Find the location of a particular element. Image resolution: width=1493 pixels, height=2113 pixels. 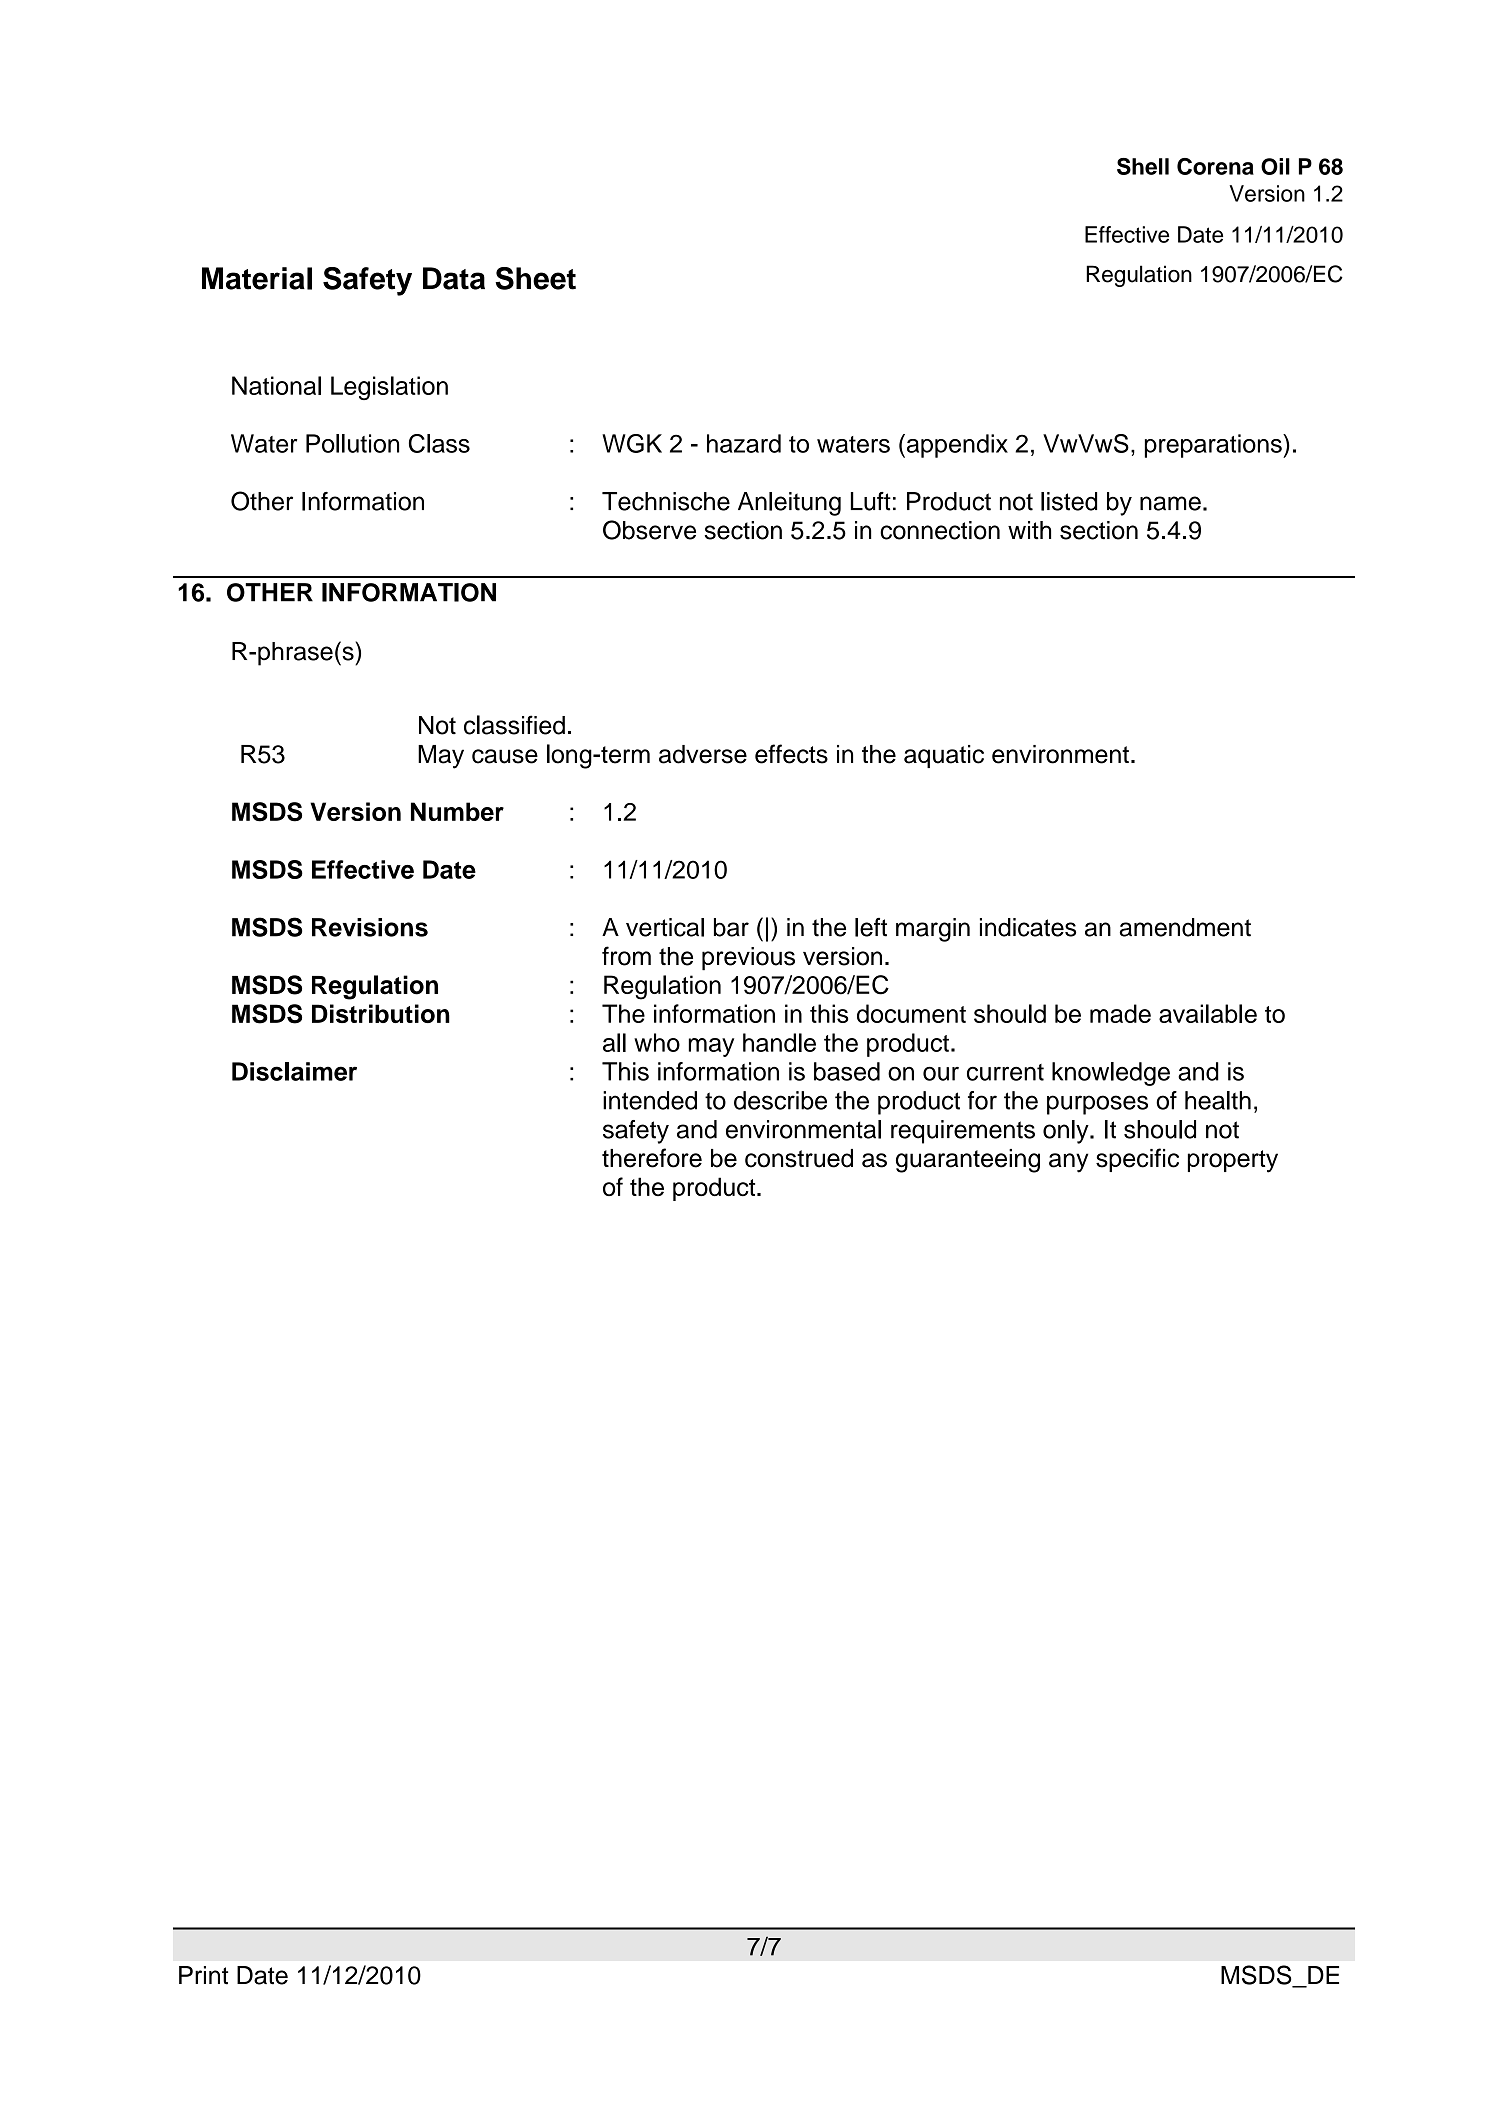

specific is located at coordinates (1137, 1160).
